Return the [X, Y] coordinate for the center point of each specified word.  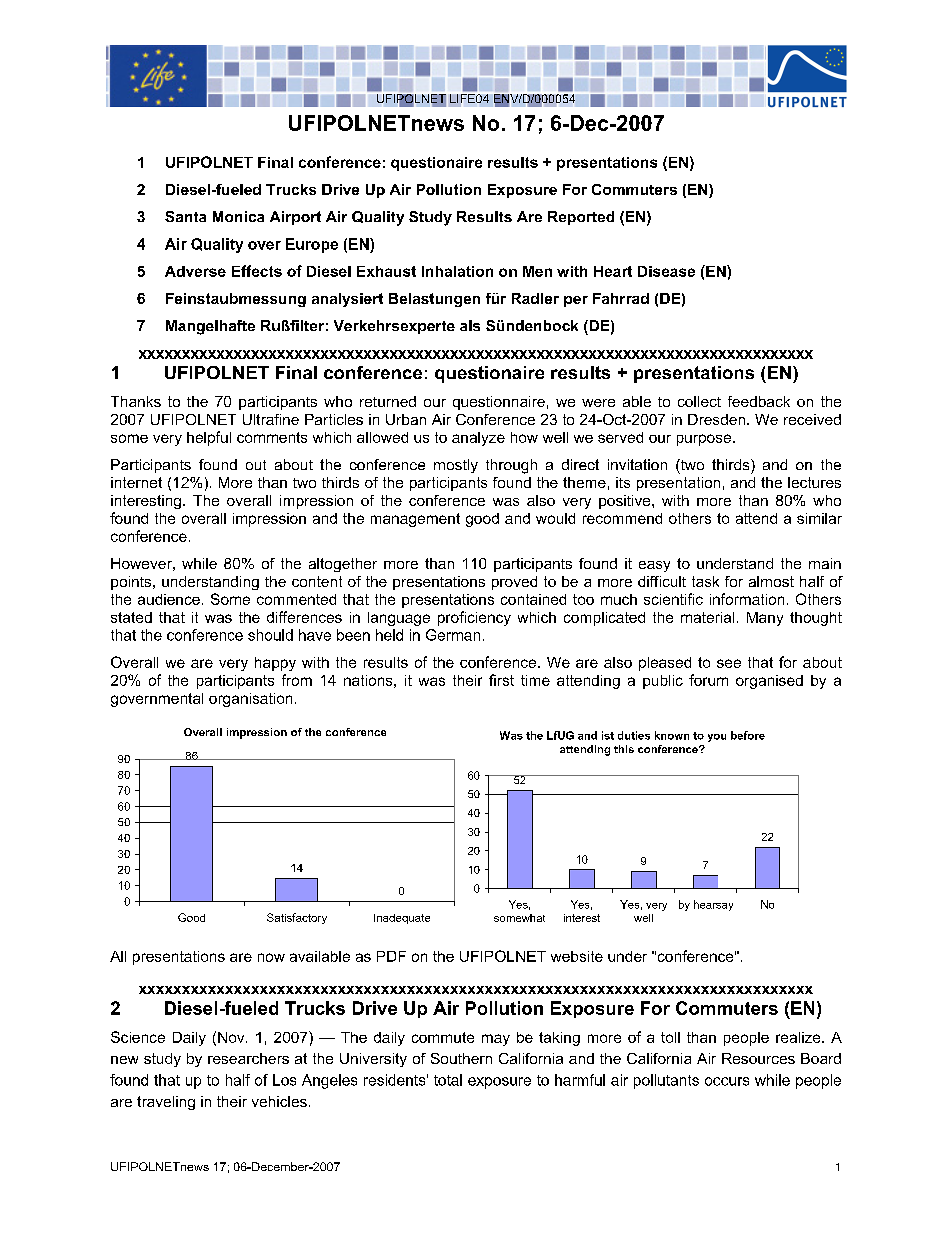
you [717, 738]
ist [608, 735]
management [415, 520]
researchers [248, 1058]
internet [136, 482]
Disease [666, 271]
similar [819, 518]
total [448, 1080]
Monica [238, 216]
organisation [250, 700]
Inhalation [457, 271]
